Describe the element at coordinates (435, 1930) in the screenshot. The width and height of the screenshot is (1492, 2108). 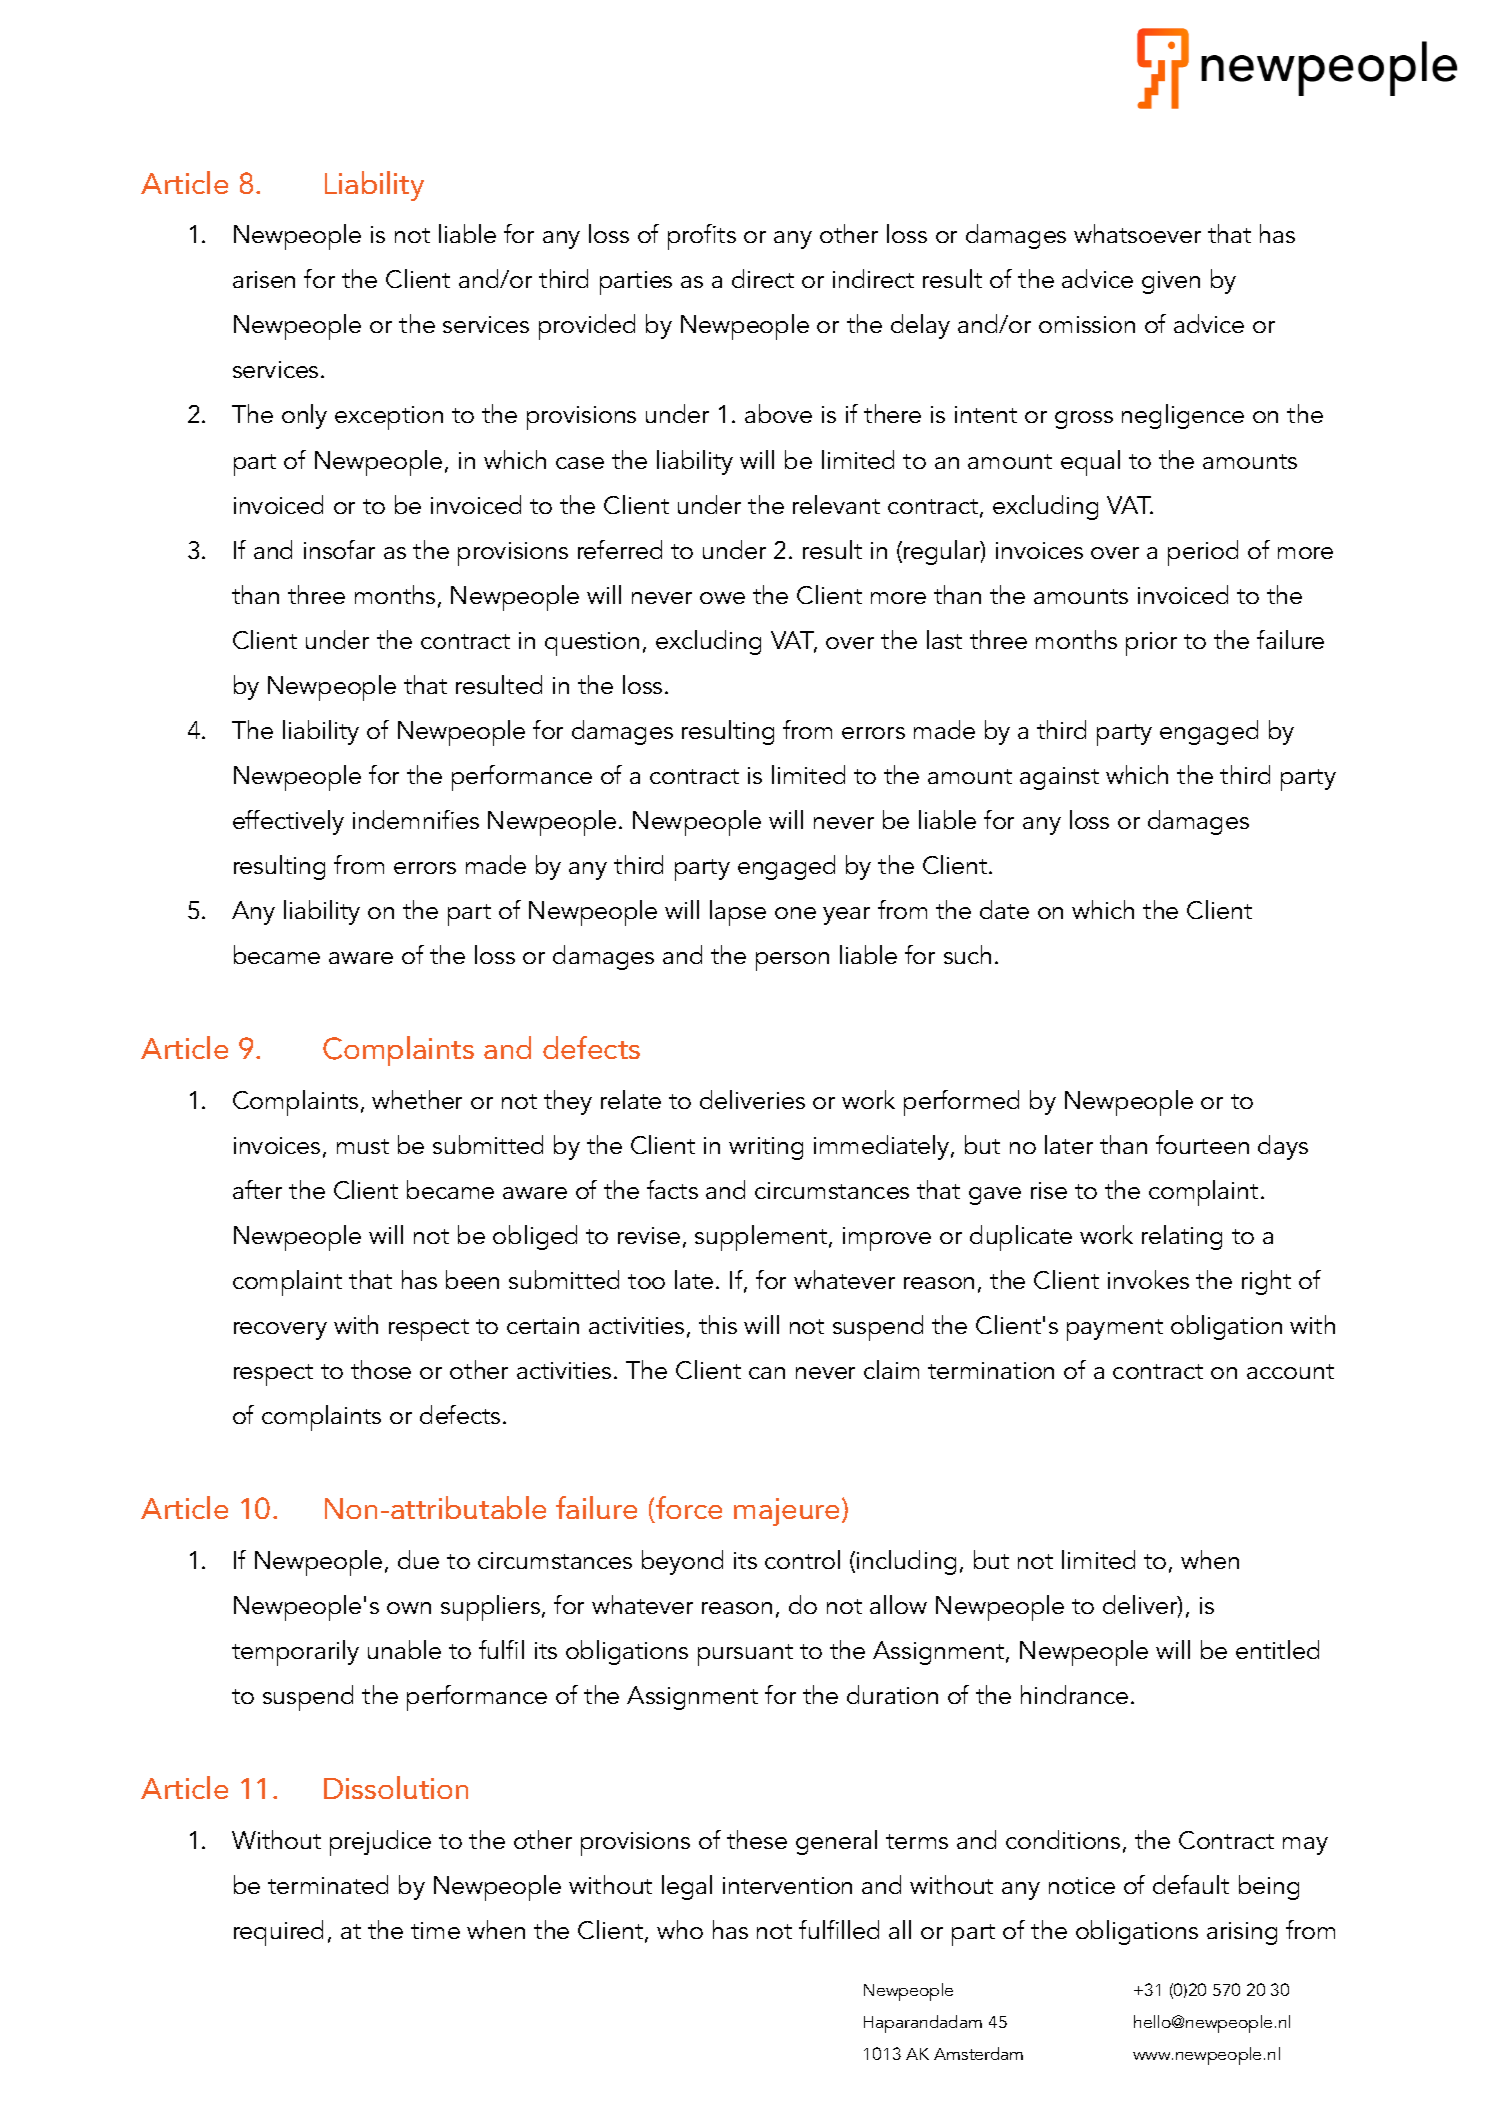
I see `time` at that location.
